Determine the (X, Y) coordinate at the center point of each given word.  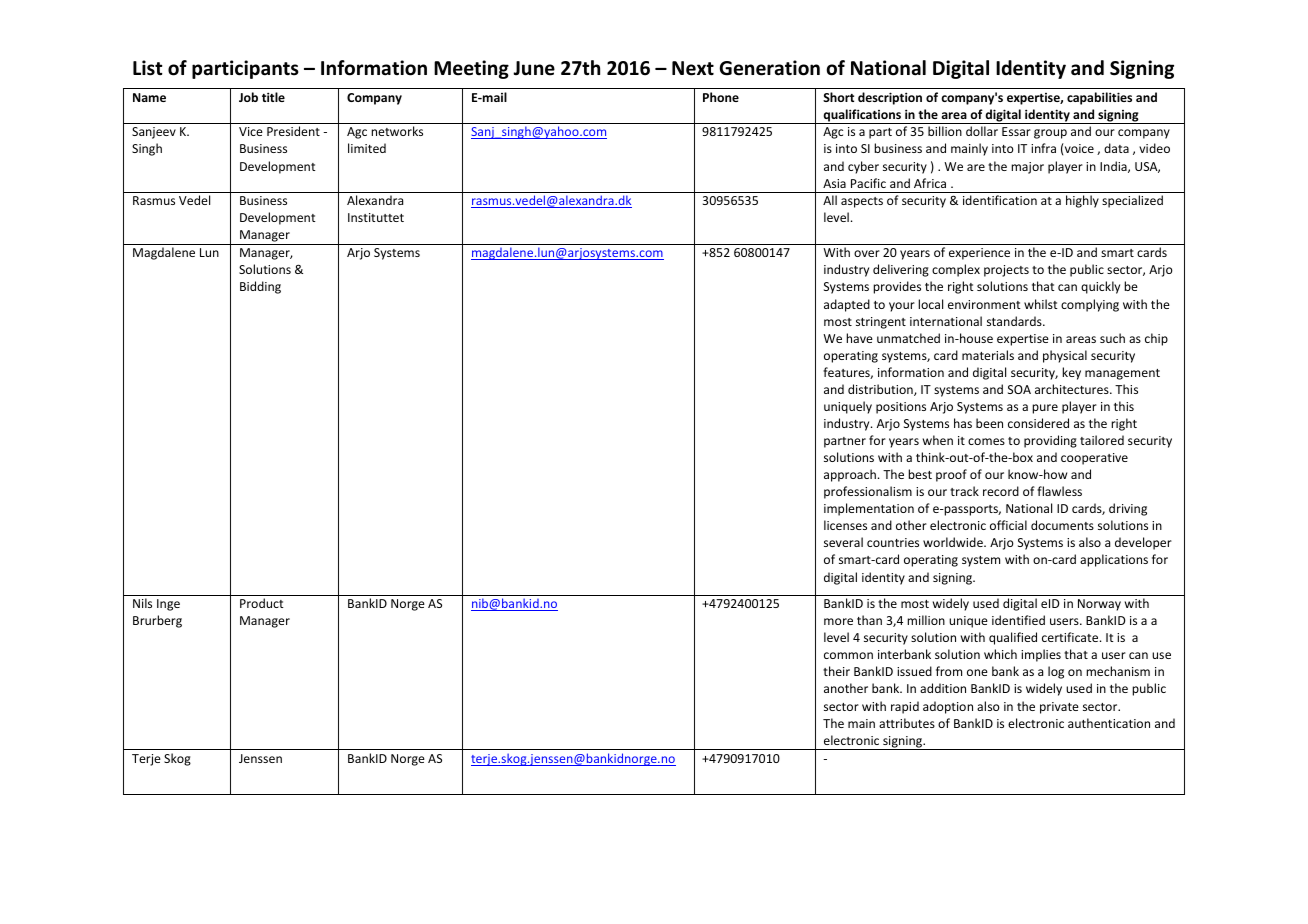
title (273, 97)
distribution (881, 390)
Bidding (260, 287)
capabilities (1099, 98)
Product (262, 603)
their (836, 671)
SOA (1019, 389)
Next (693, 68)
